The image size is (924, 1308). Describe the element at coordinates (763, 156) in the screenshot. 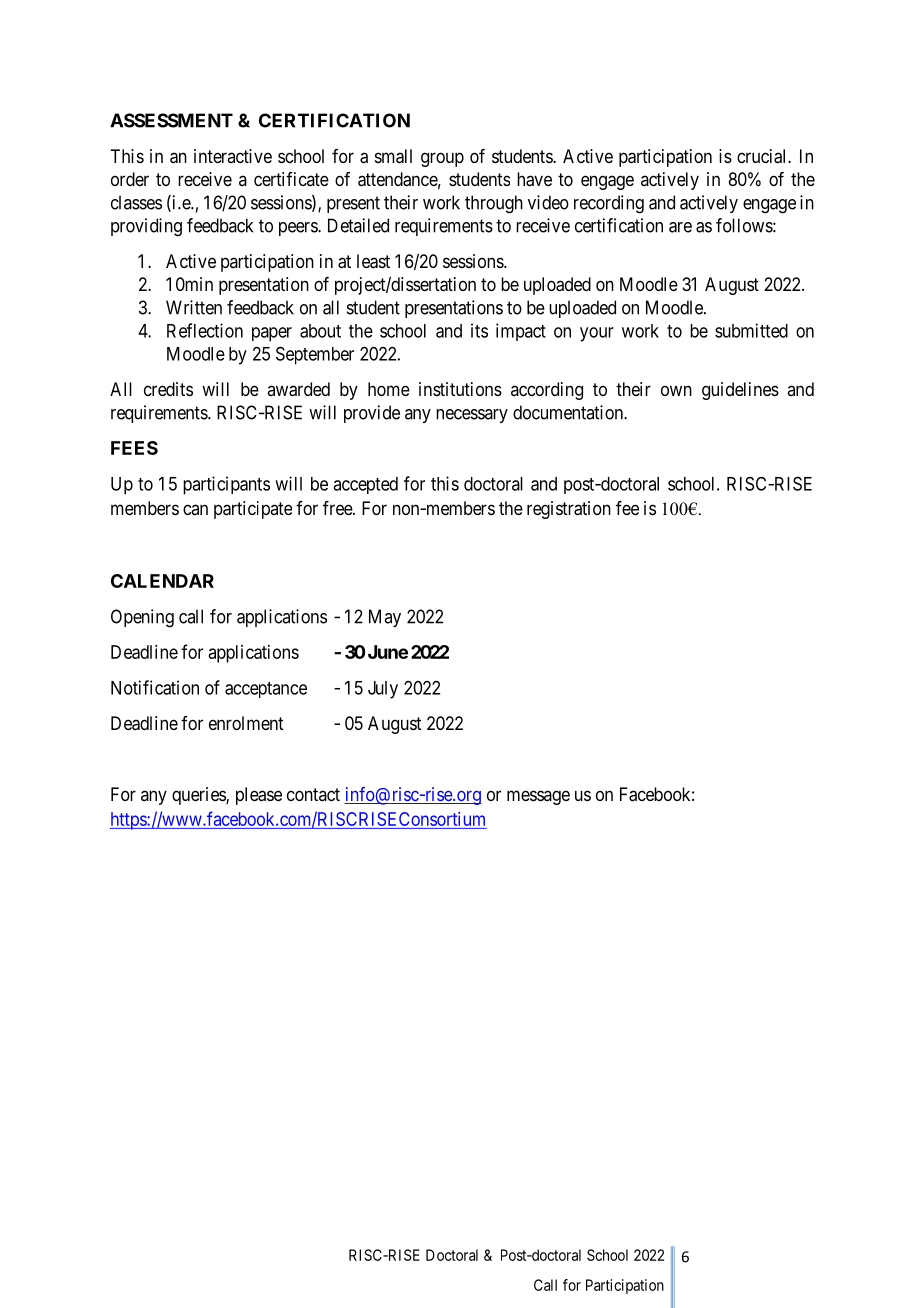

I see `crucial` at that location.
